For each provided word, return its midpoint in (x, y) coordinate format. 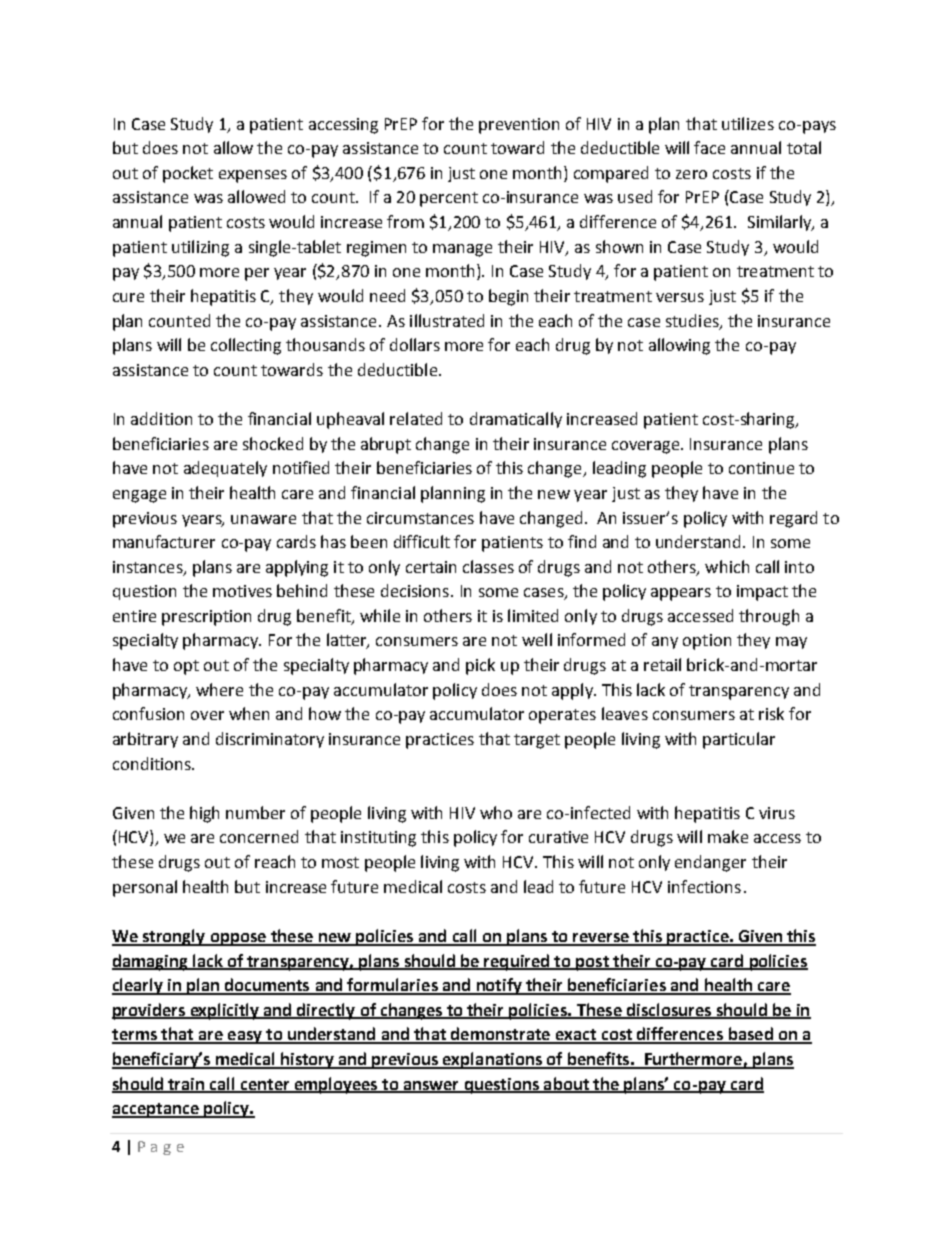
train (186, 1085)
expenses (253, 176)
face (709, 147)
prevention (519, 126)
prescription (206, 618)
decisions (415, 590)
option (707, 642)
